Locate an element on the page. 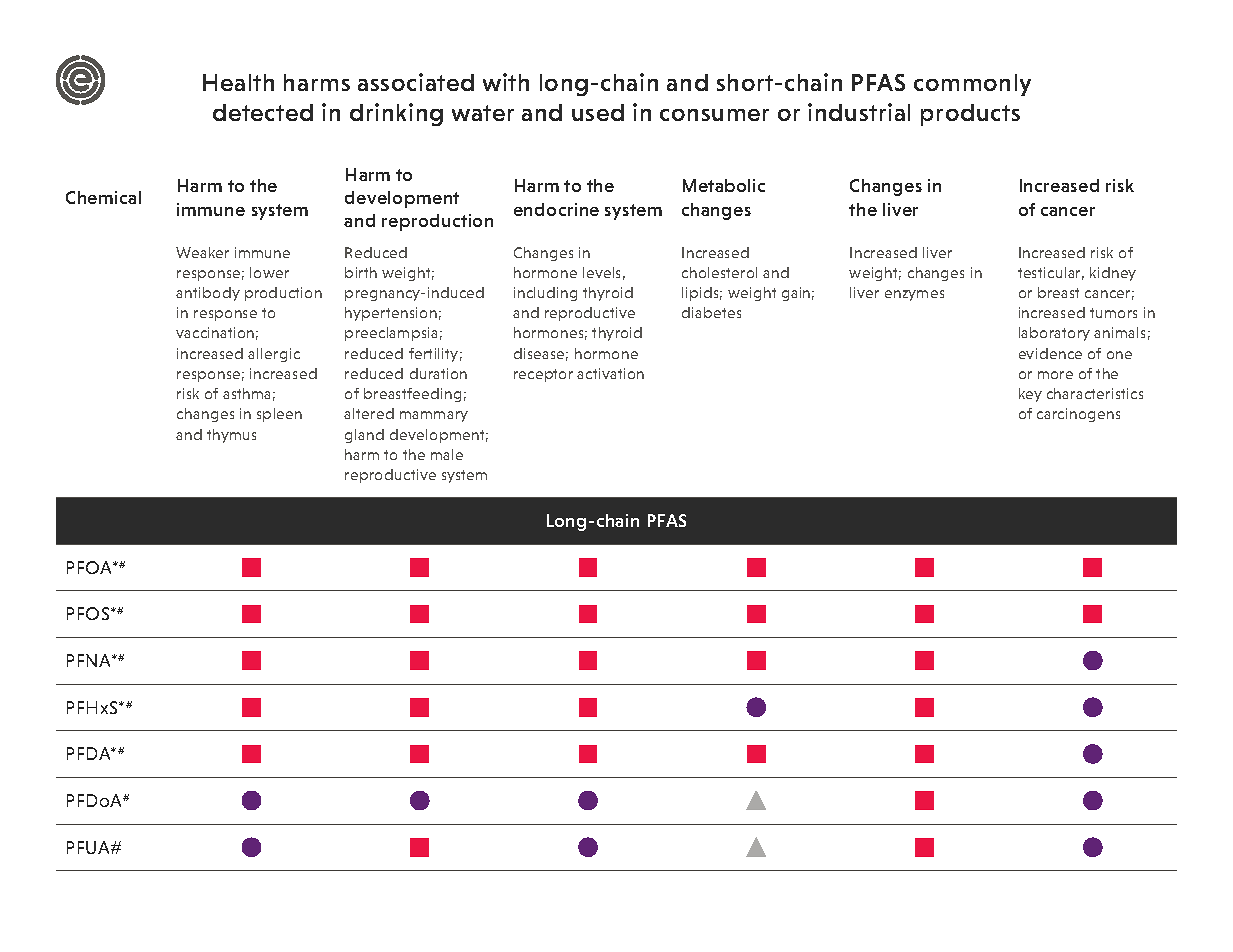 This document has width=1233, height=952. Health is located at coordinates (238, 82).
